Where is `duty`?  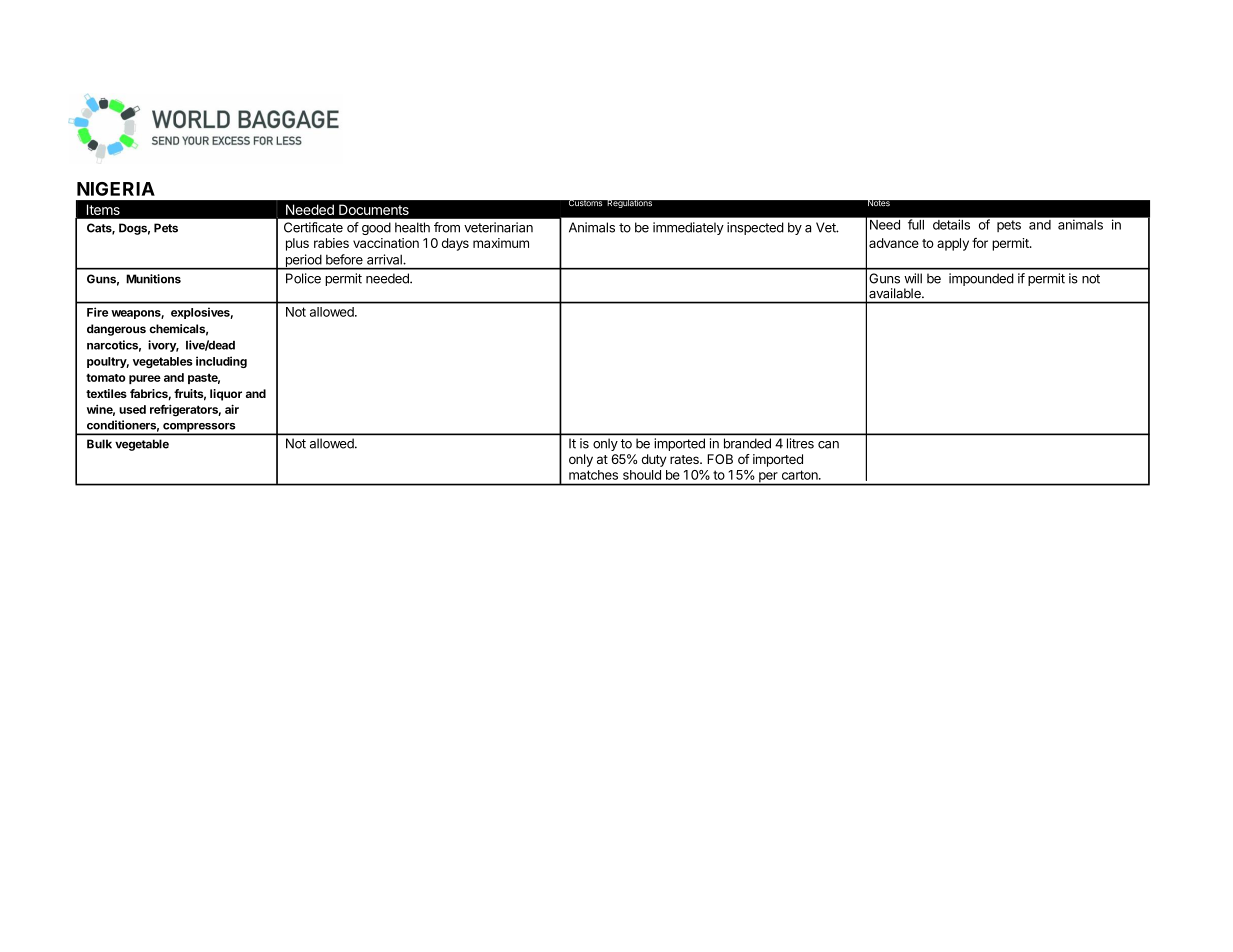 duty is located at coordinates (654, 460).
